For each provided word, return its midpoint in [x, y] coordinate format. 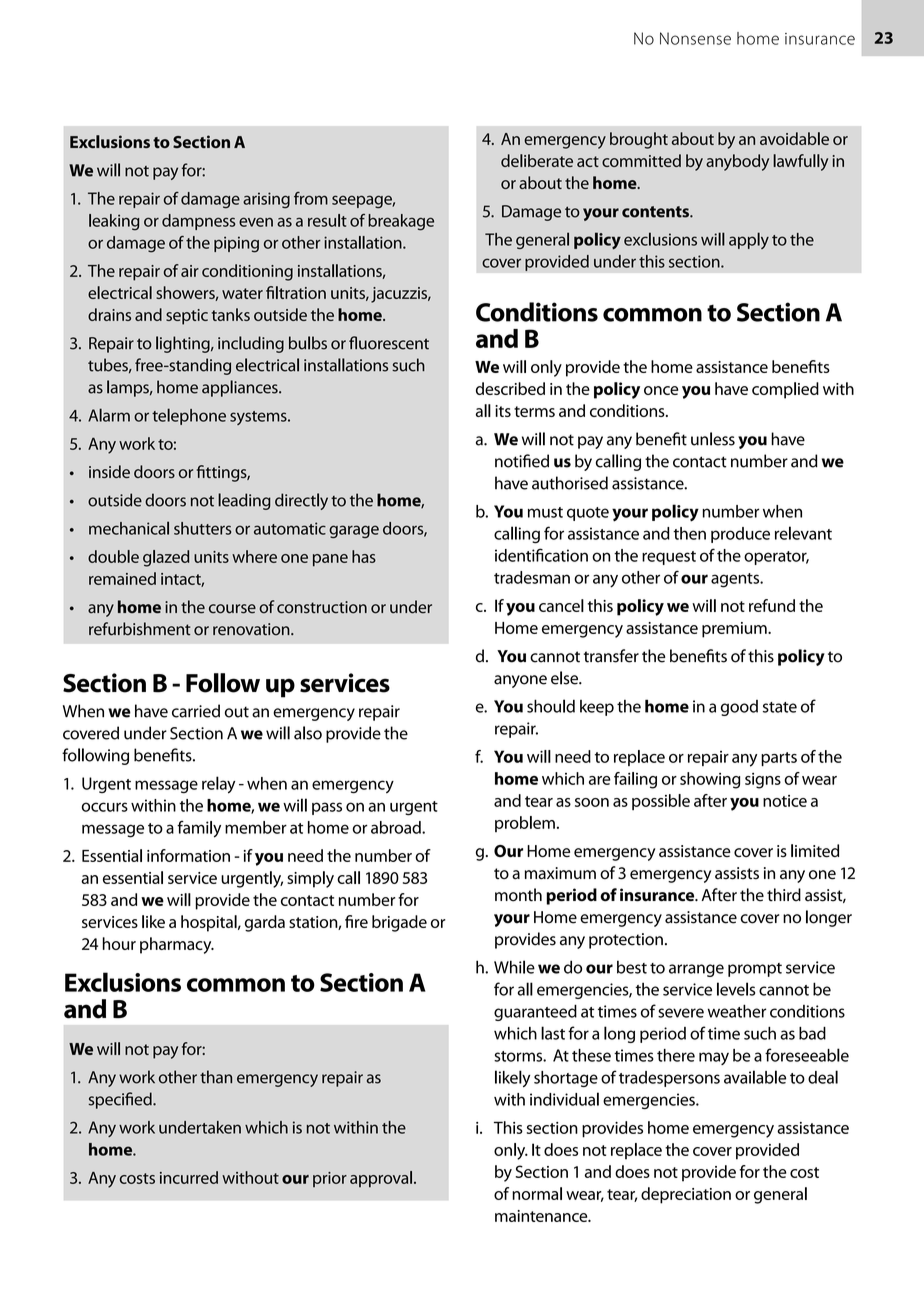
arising [266, 200]
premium [735, 630]
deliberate [537, 160]
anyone [520, 681]
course [232, 609]
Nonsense [695, 38]
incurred [189, 1177]
